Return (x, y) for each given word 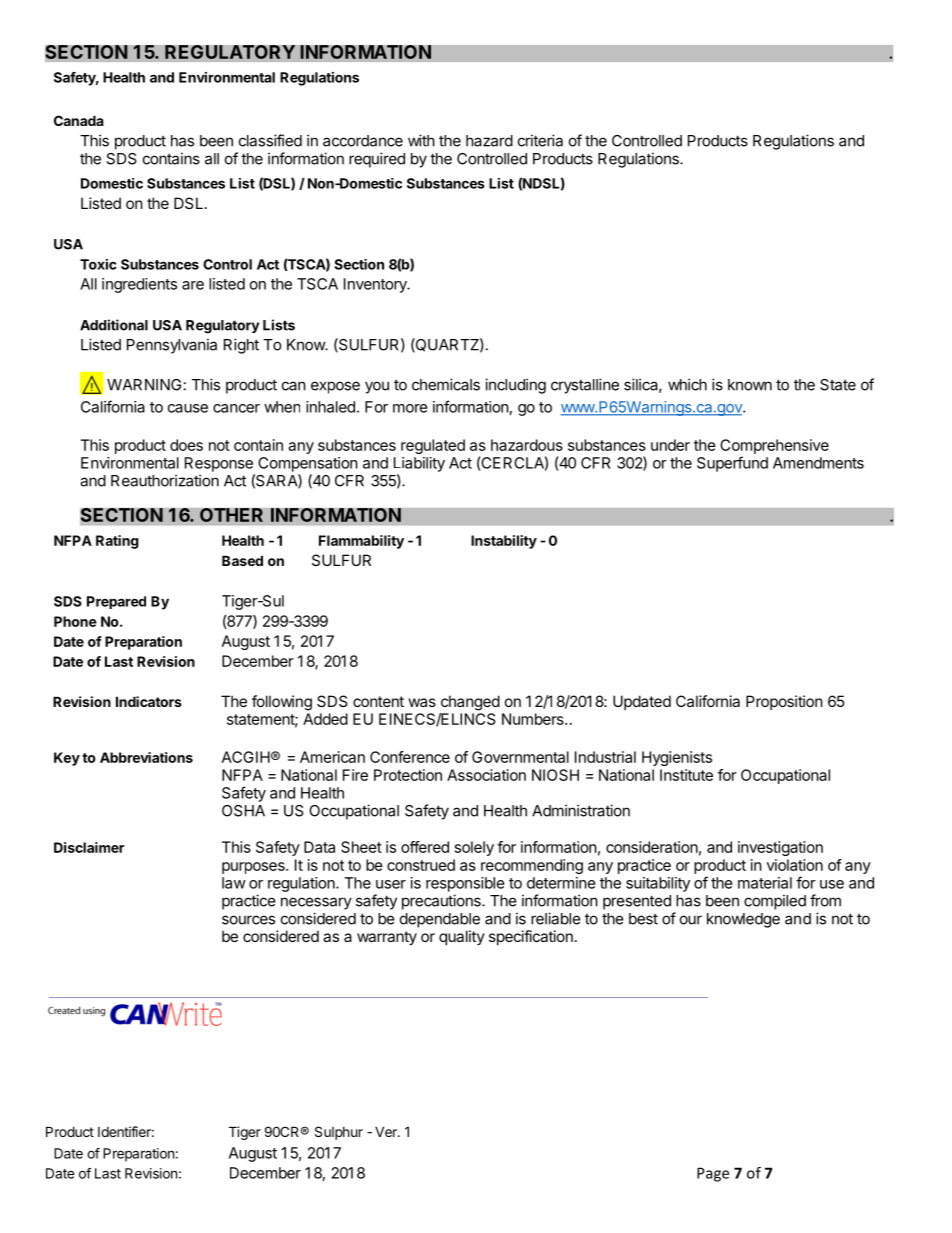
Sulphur (339, 1133)
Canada (79, 120)
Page (713, 1174)
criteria (540, 140)
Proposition (784, 702)
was (422, 702)
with (421, 140)
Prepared (116, 602)
